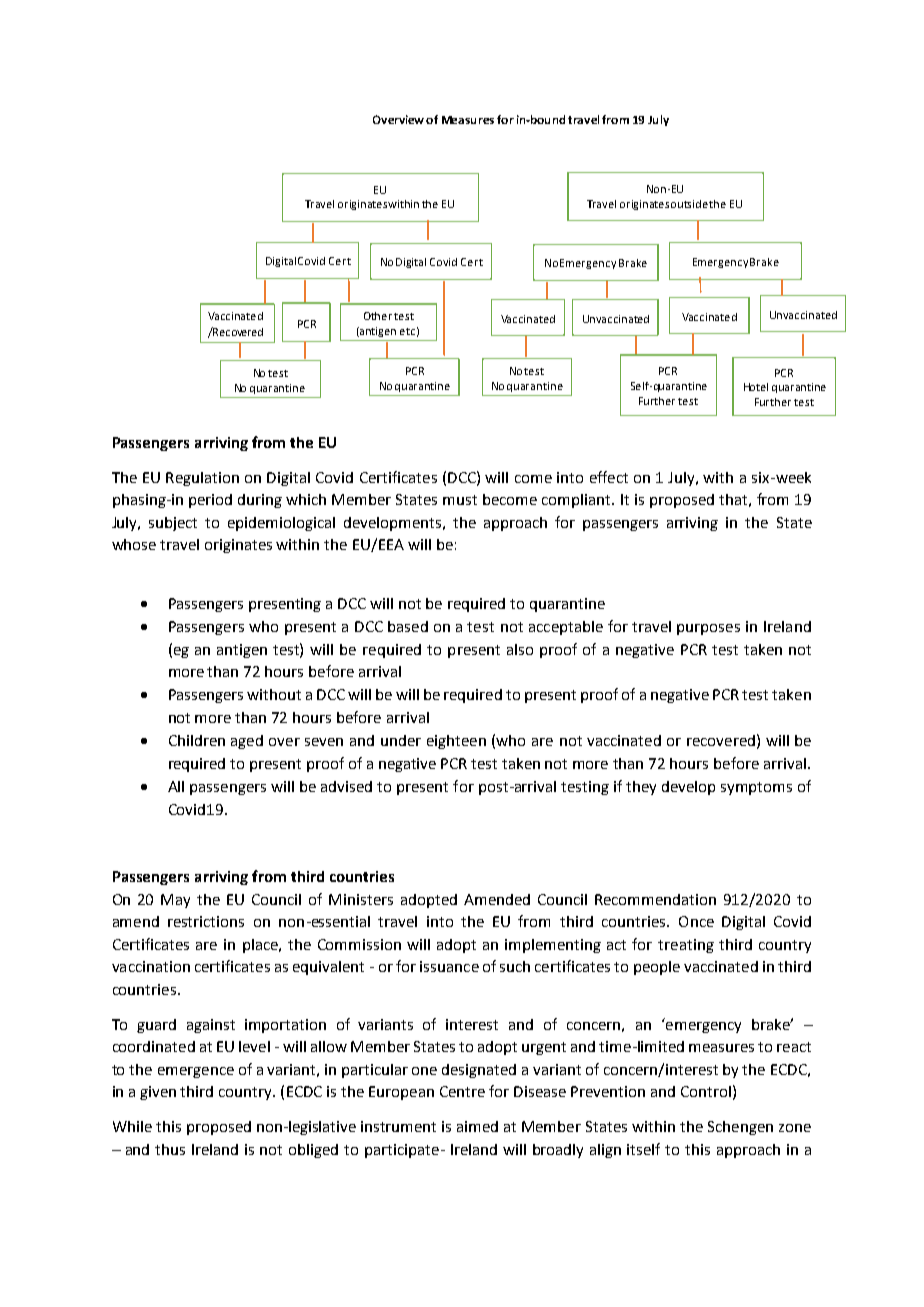  What do you see at coordinates (379, 316) in the document?
I see `Other` at bounding box center [379, 316].
